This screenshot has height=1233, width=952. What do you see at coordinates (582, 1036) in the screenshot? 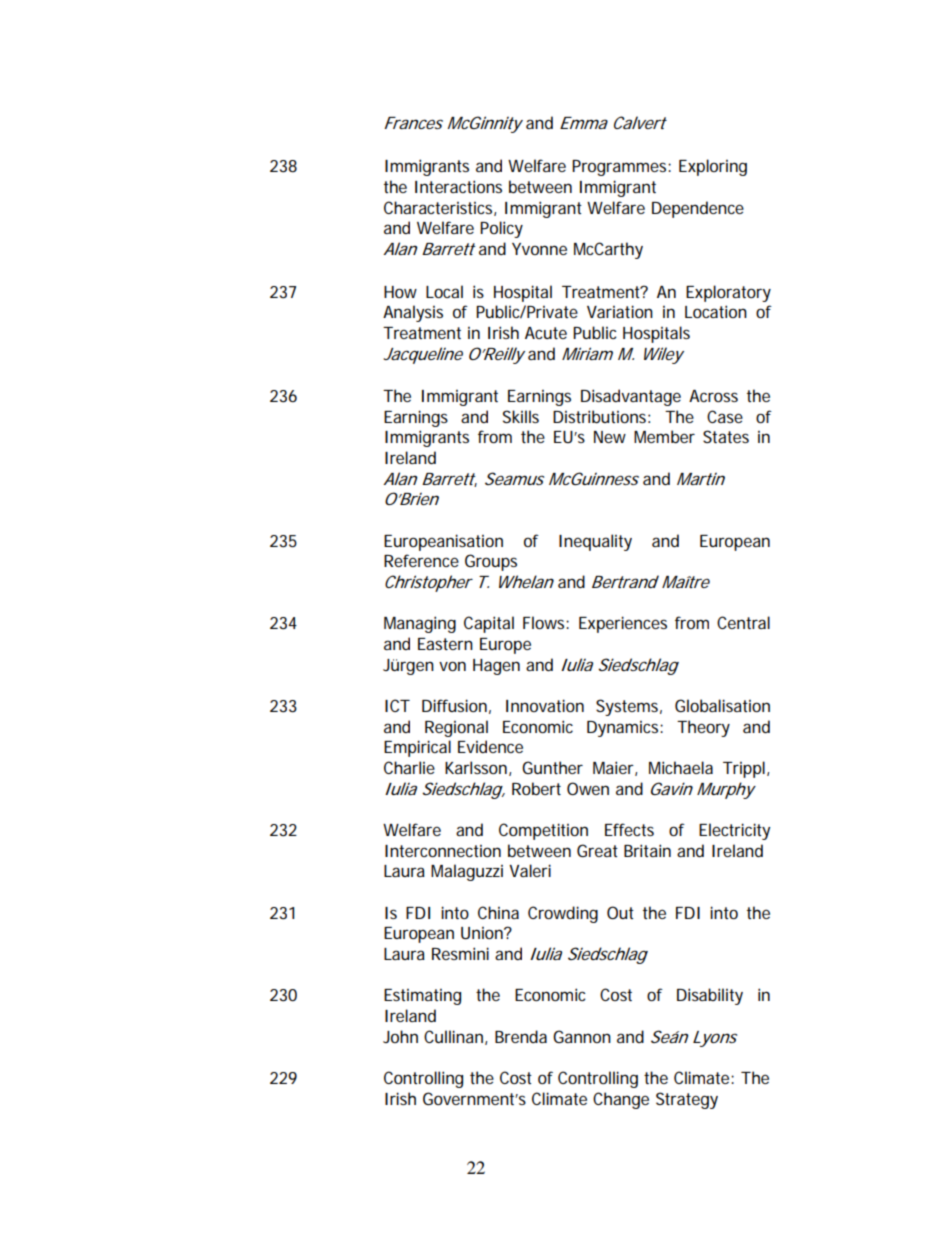
I see `Gannon` at bounding box center [582, 1036].
